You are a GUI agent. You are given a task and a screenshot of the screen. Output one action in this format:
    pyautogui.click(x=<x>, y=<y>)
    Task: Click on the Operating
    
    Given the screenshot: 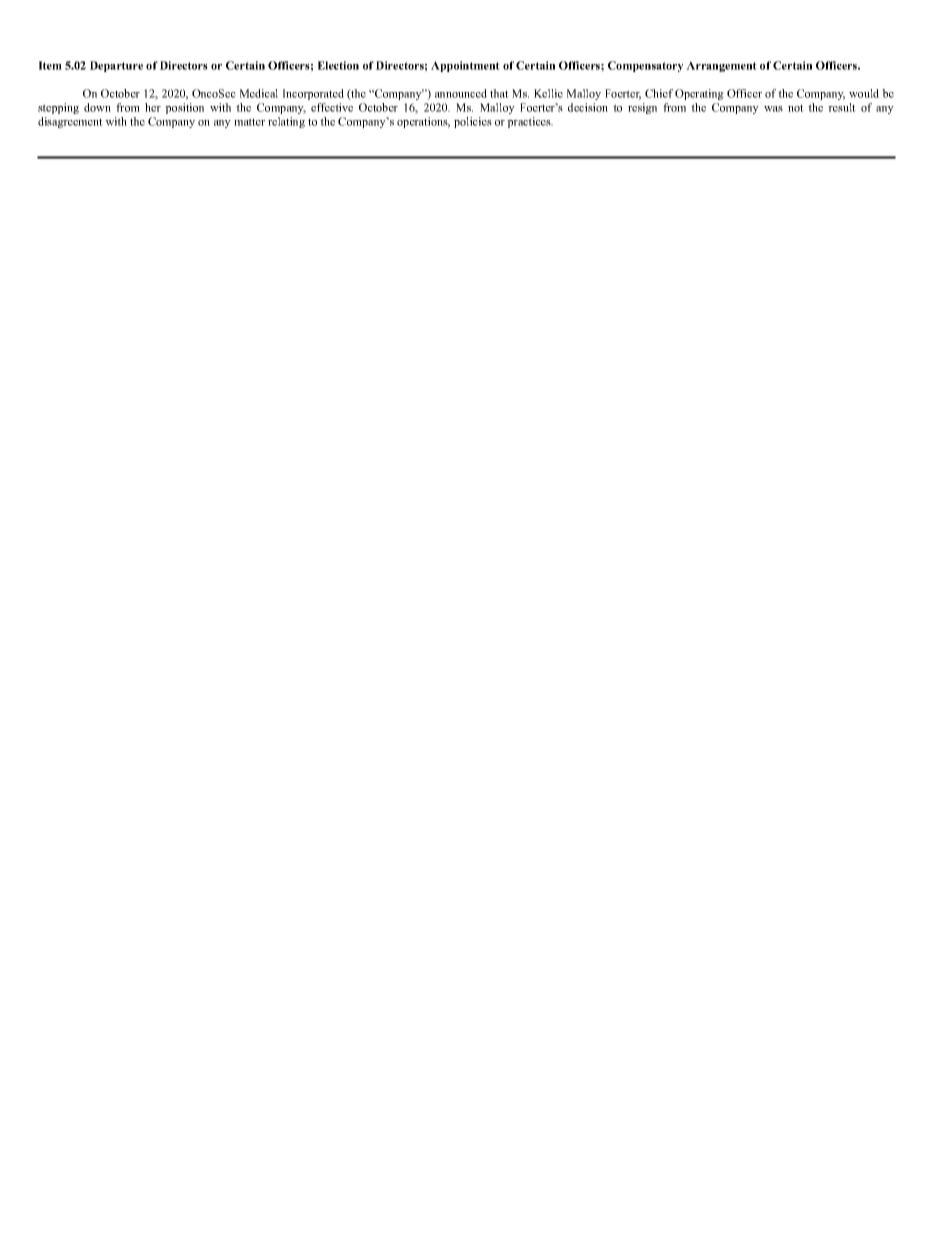 What is the action you would take?
    pyautogui.click(x=699, y=94)
